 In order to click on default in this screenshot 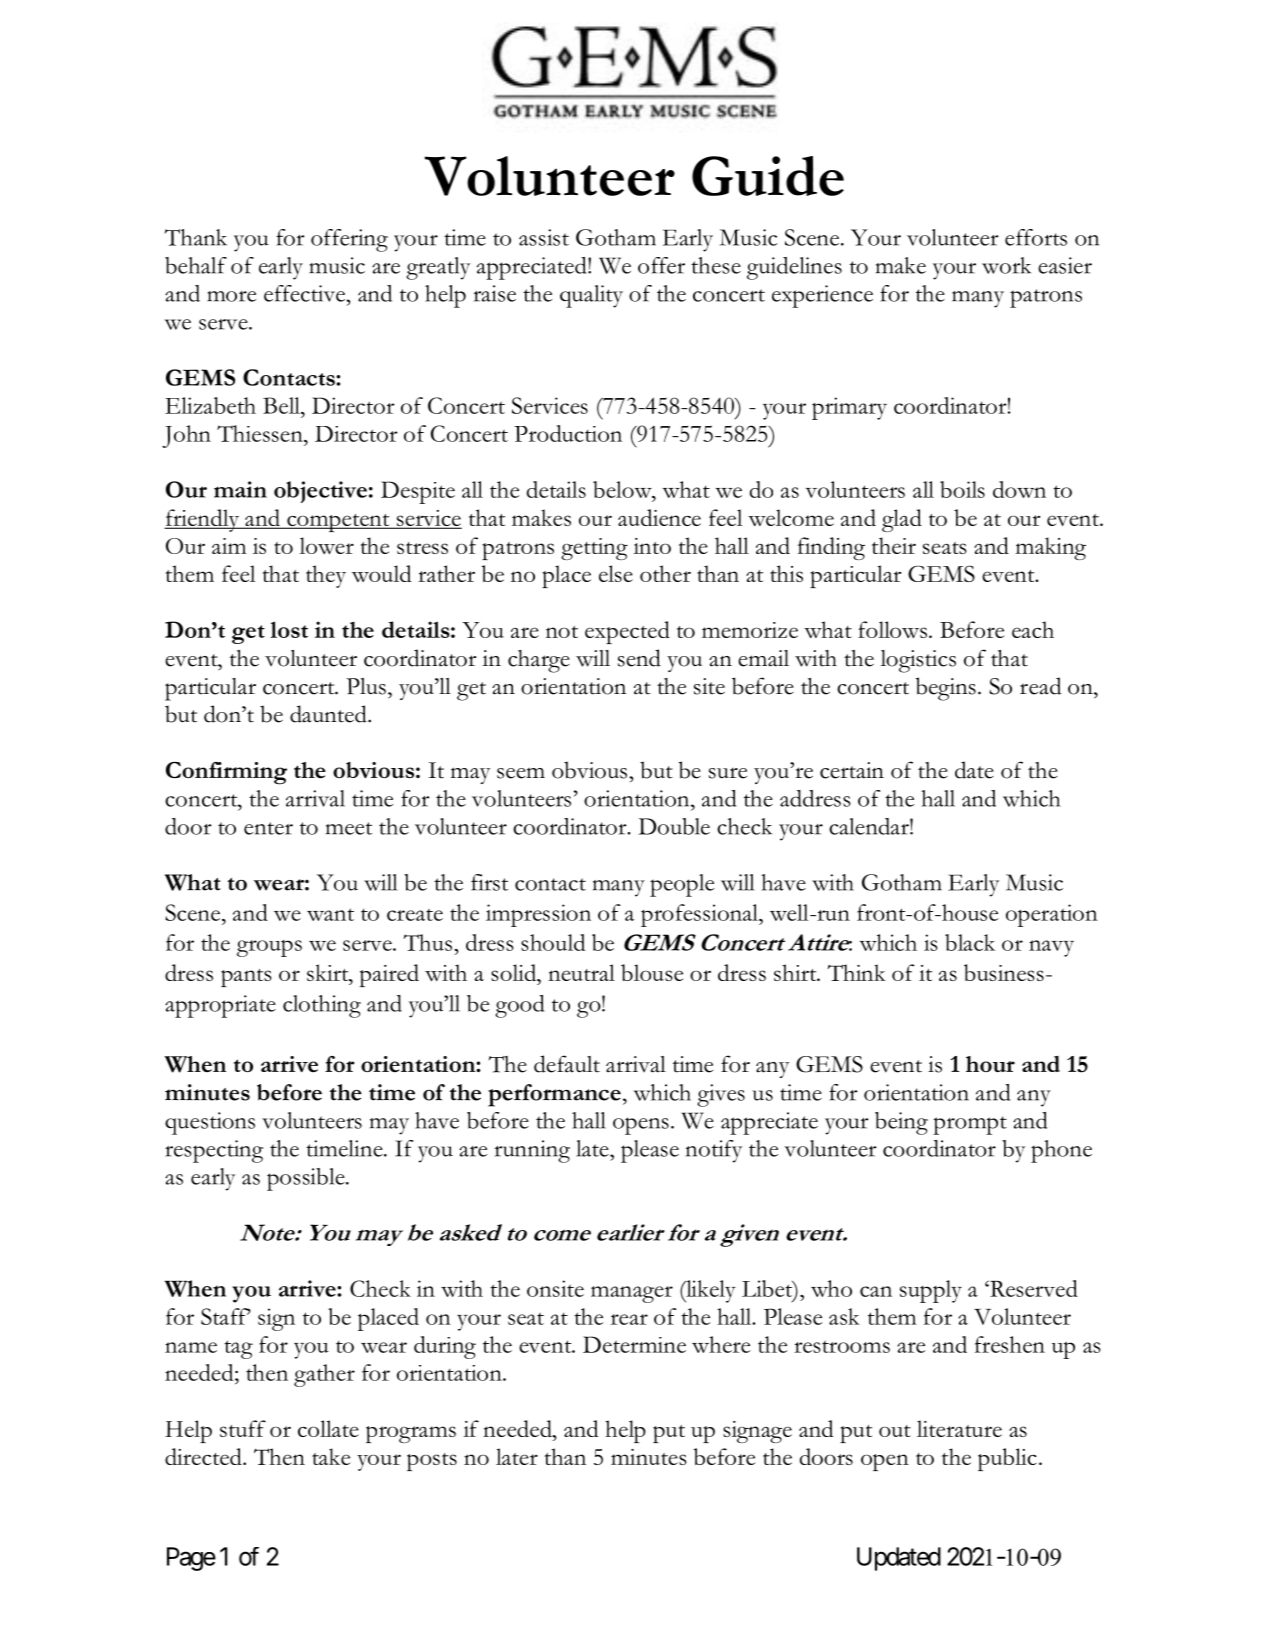, I will do `click(567, 1064)`.
